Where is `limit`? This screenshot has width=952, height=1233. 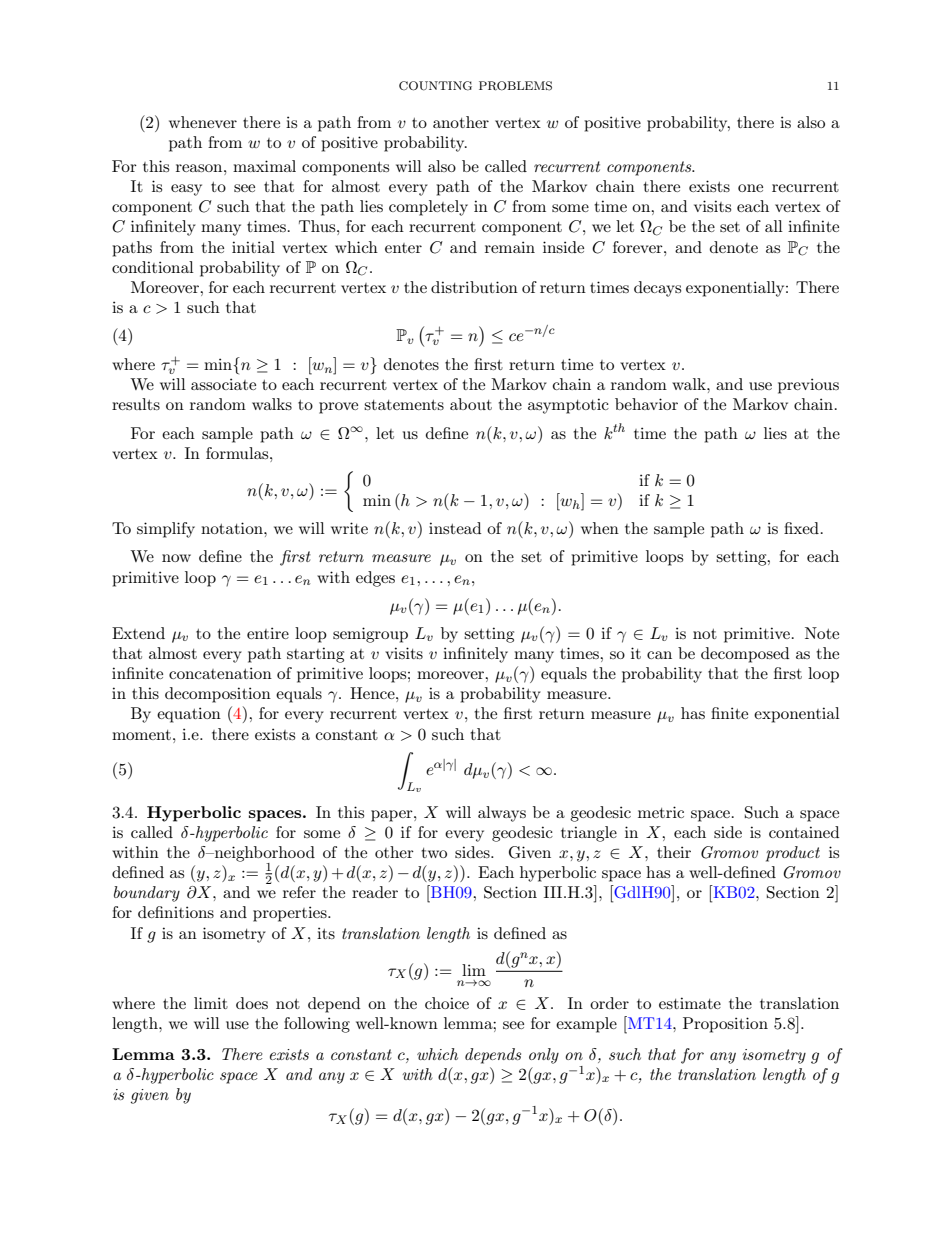
limit is located at coordinates (211, 1003).
